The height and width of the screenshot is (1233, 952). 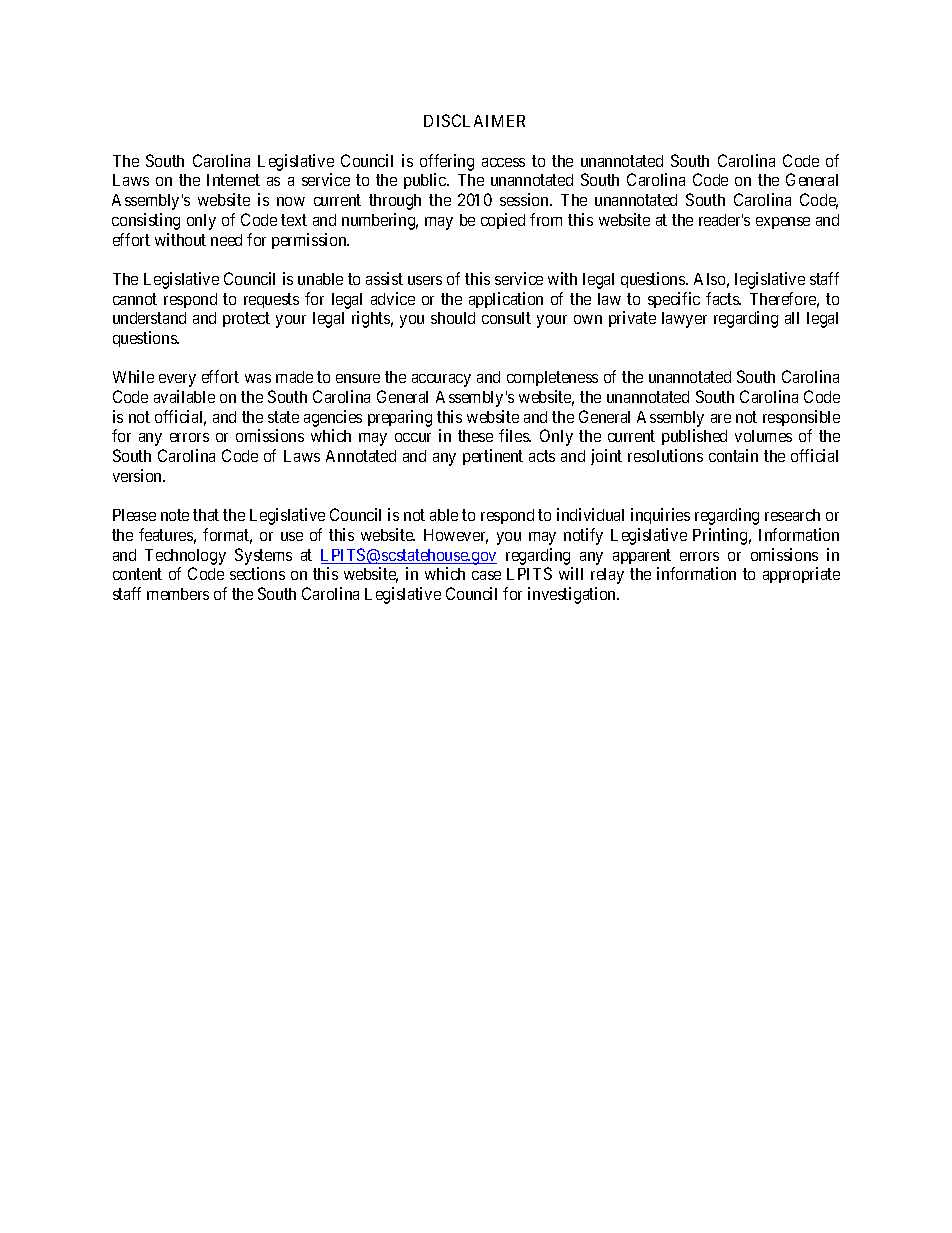 I want to click on members, so click(x=178, y=594).
